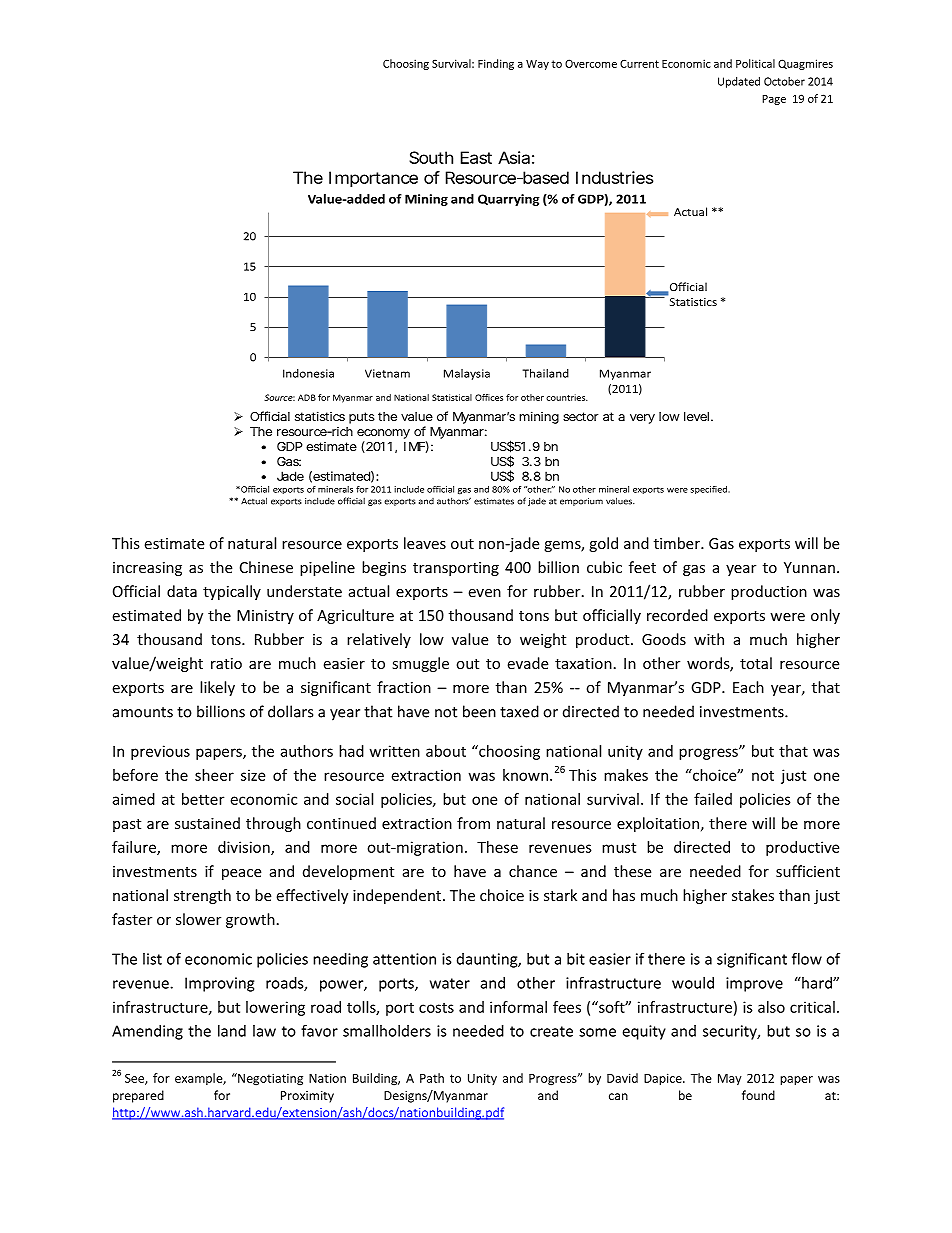  I want to click on sheer, so click(214, 775).
